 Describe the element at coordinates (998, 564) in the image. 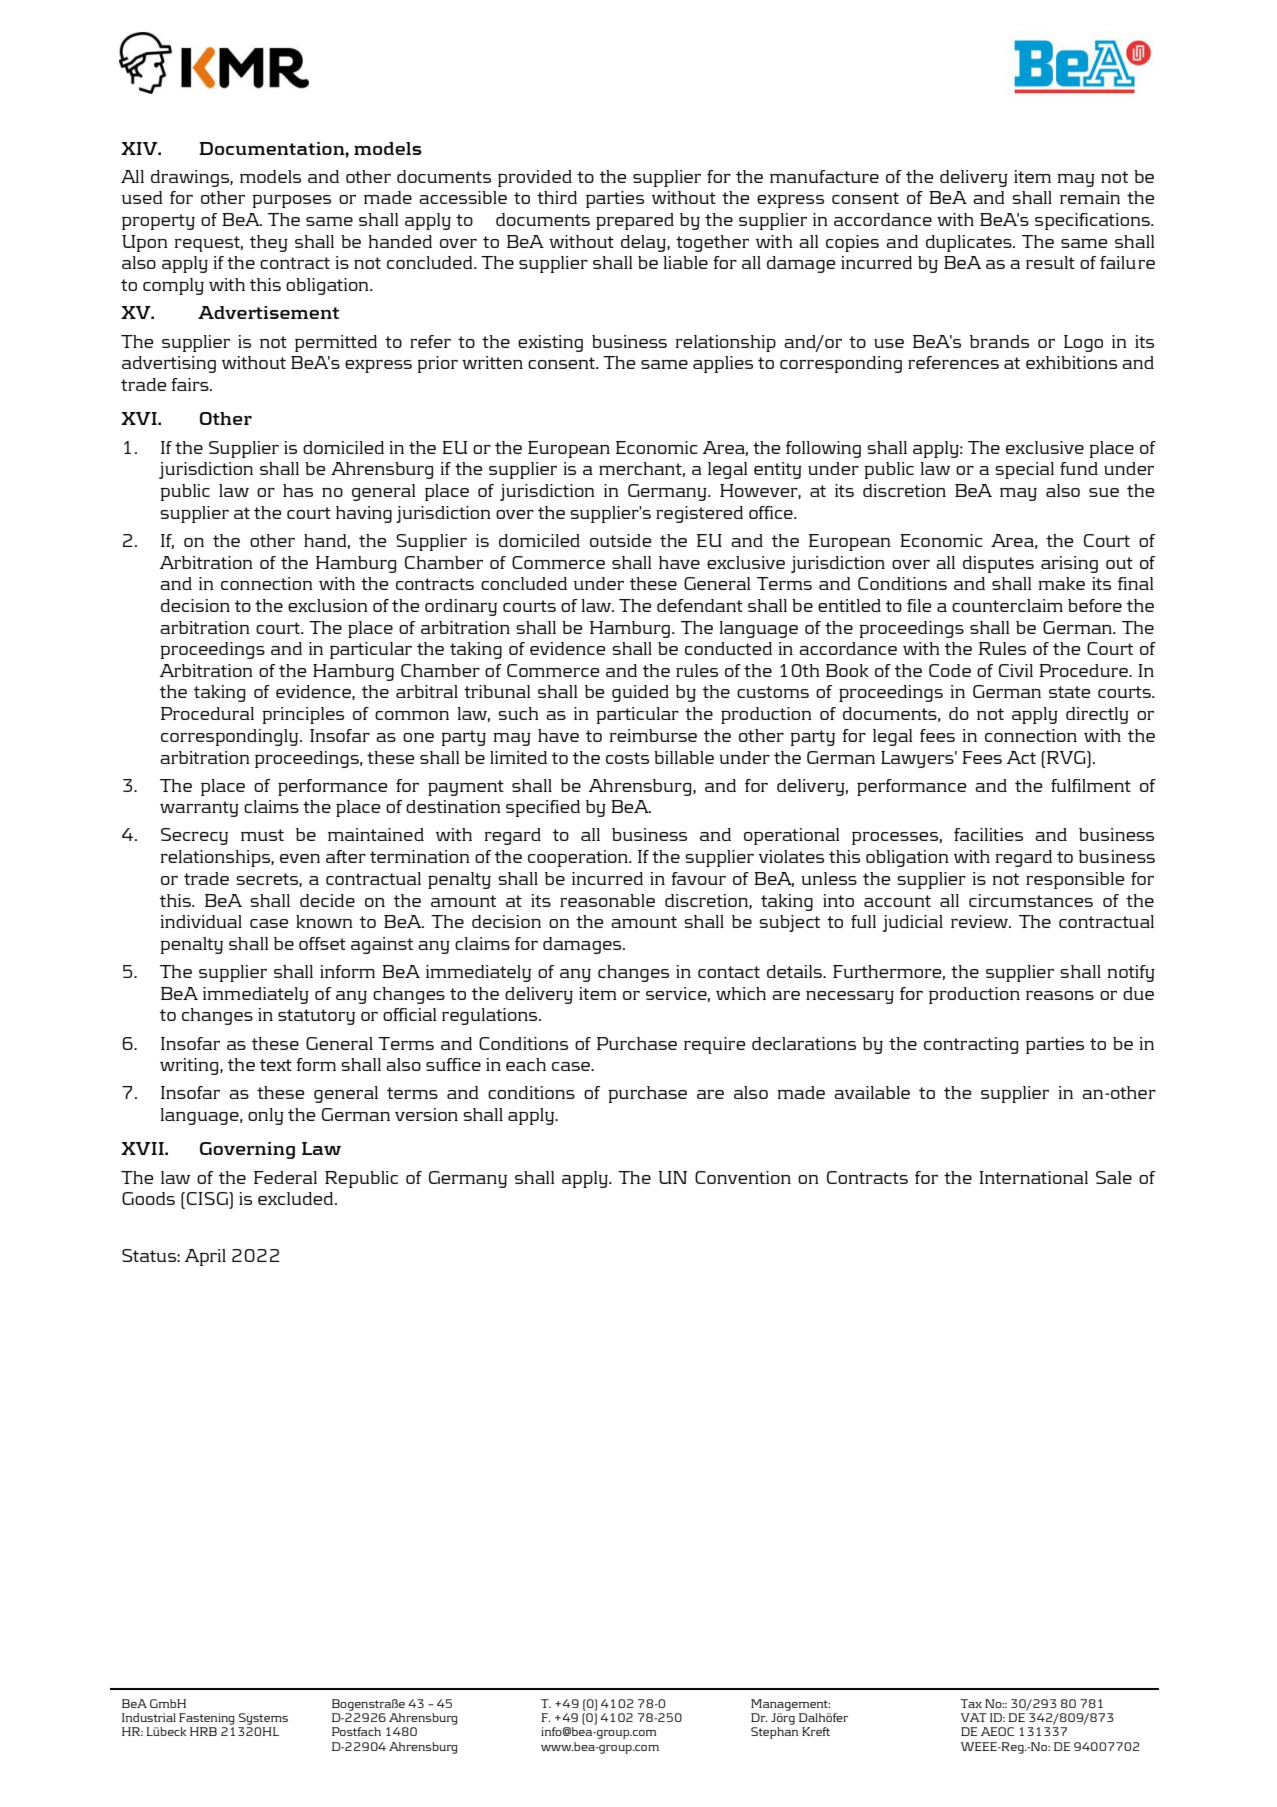

I see `disputes` at that location.
